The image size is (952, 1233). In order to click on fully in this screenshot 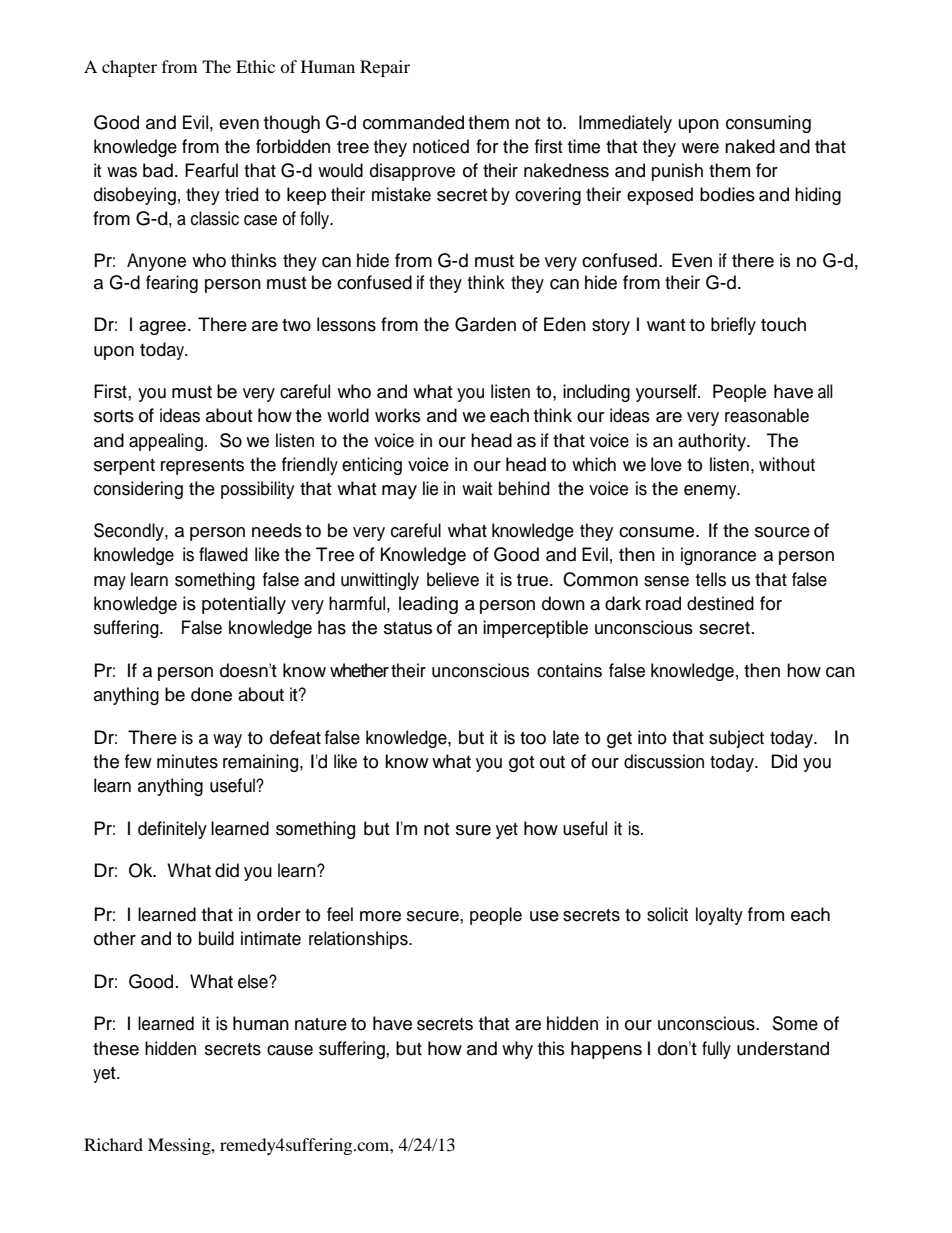, I will do `click(716, 1050)`.
